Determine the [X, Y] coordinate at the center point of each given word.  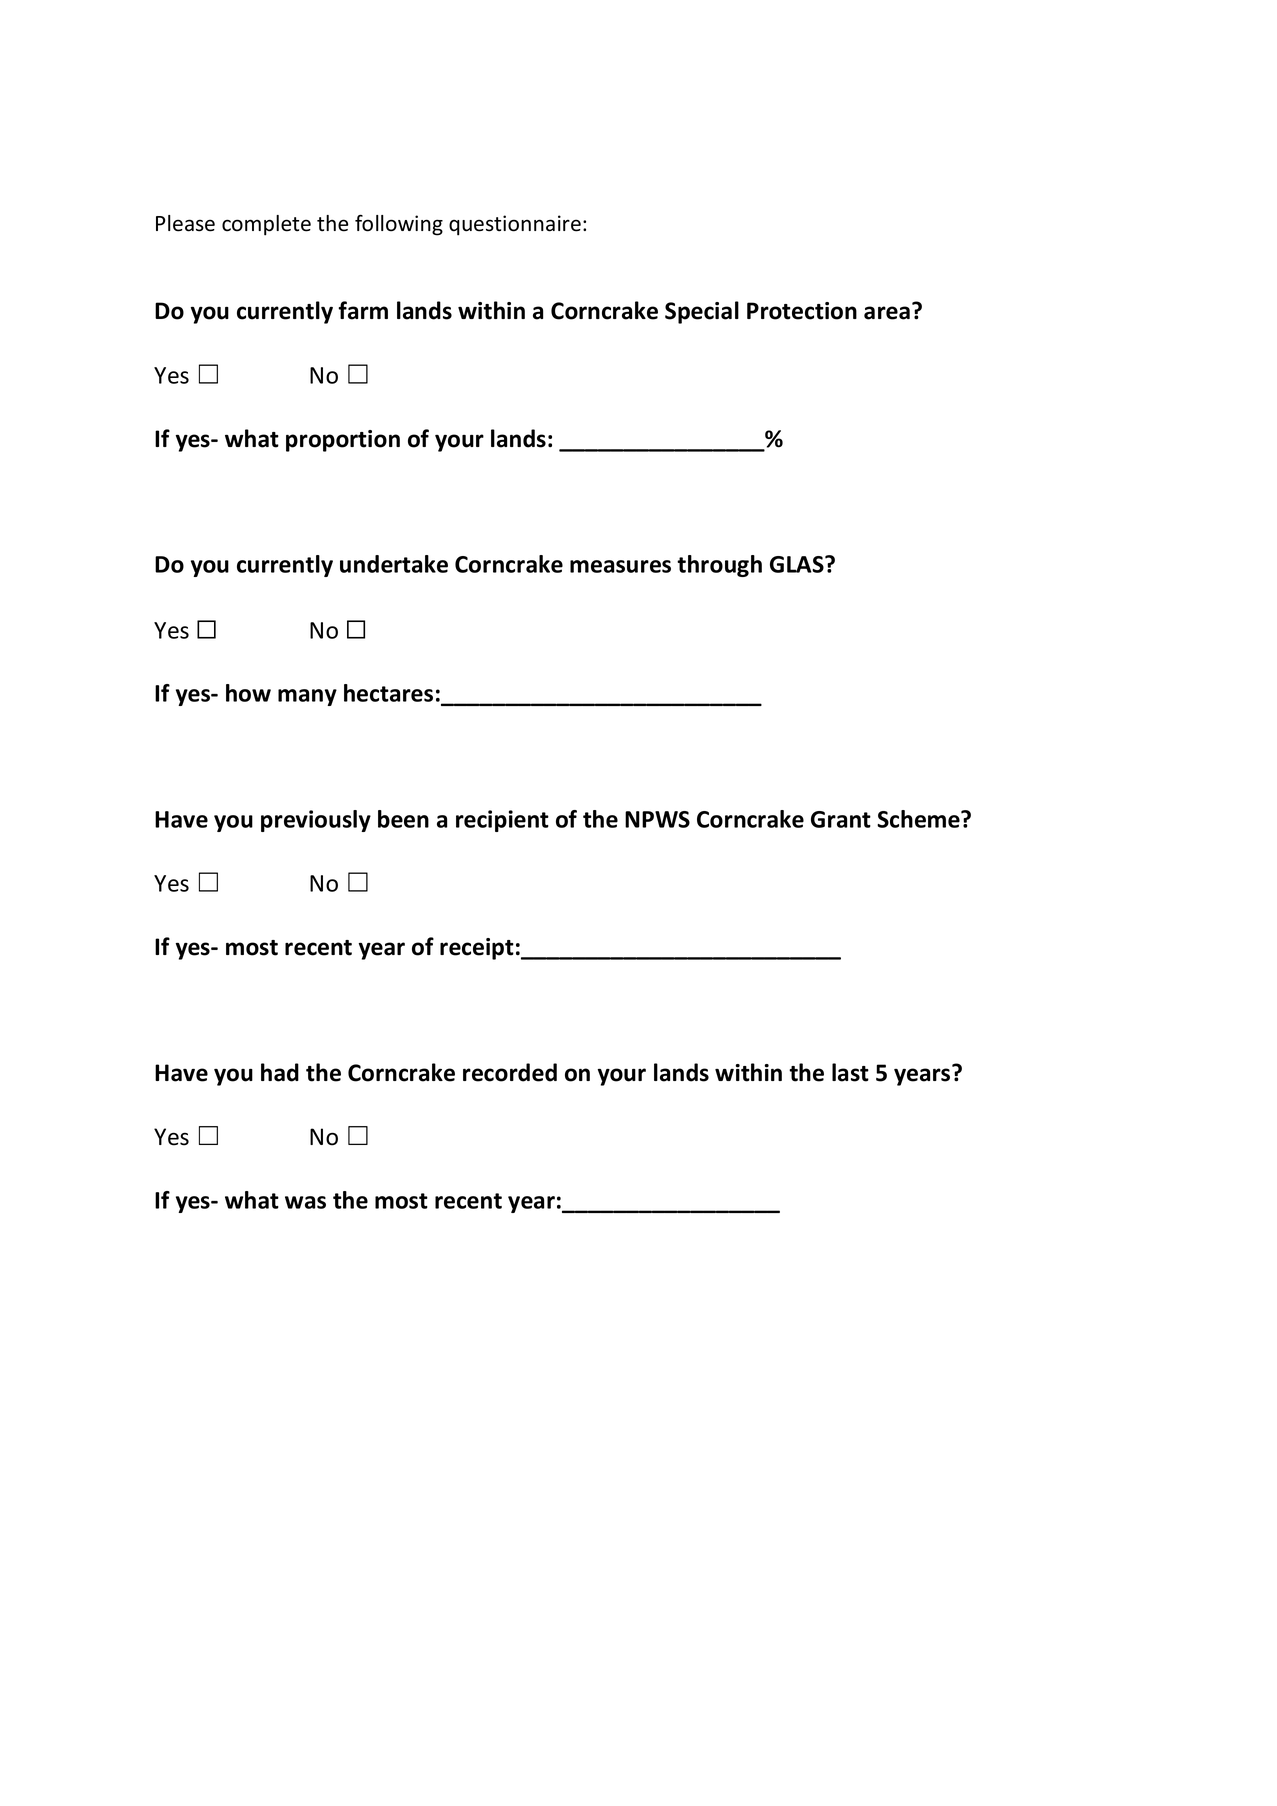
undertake [394, 564]
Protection [802, 311]
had [280, 1072]
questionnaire [515, 225]
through [719, 566]
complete [266, 225]
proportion [343, 441]
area [887, 313]
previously [316, 821]
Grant [841, 819]
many [307, 697]
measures [620, 566]
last [850, 1072]
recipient [502, 821]
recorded [510, 1072]
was [305, 1202]
